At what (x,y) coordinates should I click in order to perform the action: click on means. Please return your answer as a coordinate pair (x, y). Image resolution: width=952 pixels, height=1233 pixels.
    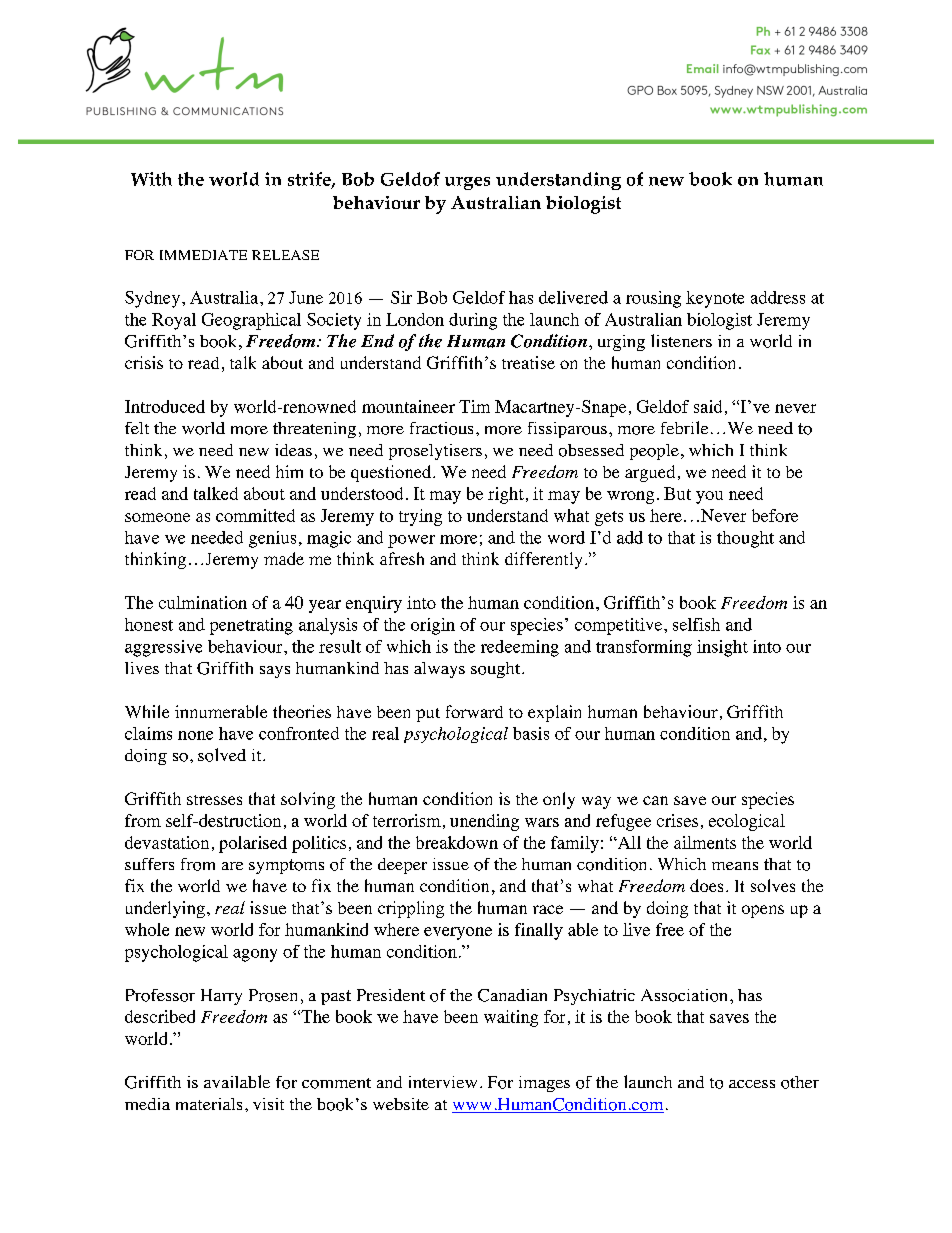
    Looking at the image, I should click on (735, 866).
